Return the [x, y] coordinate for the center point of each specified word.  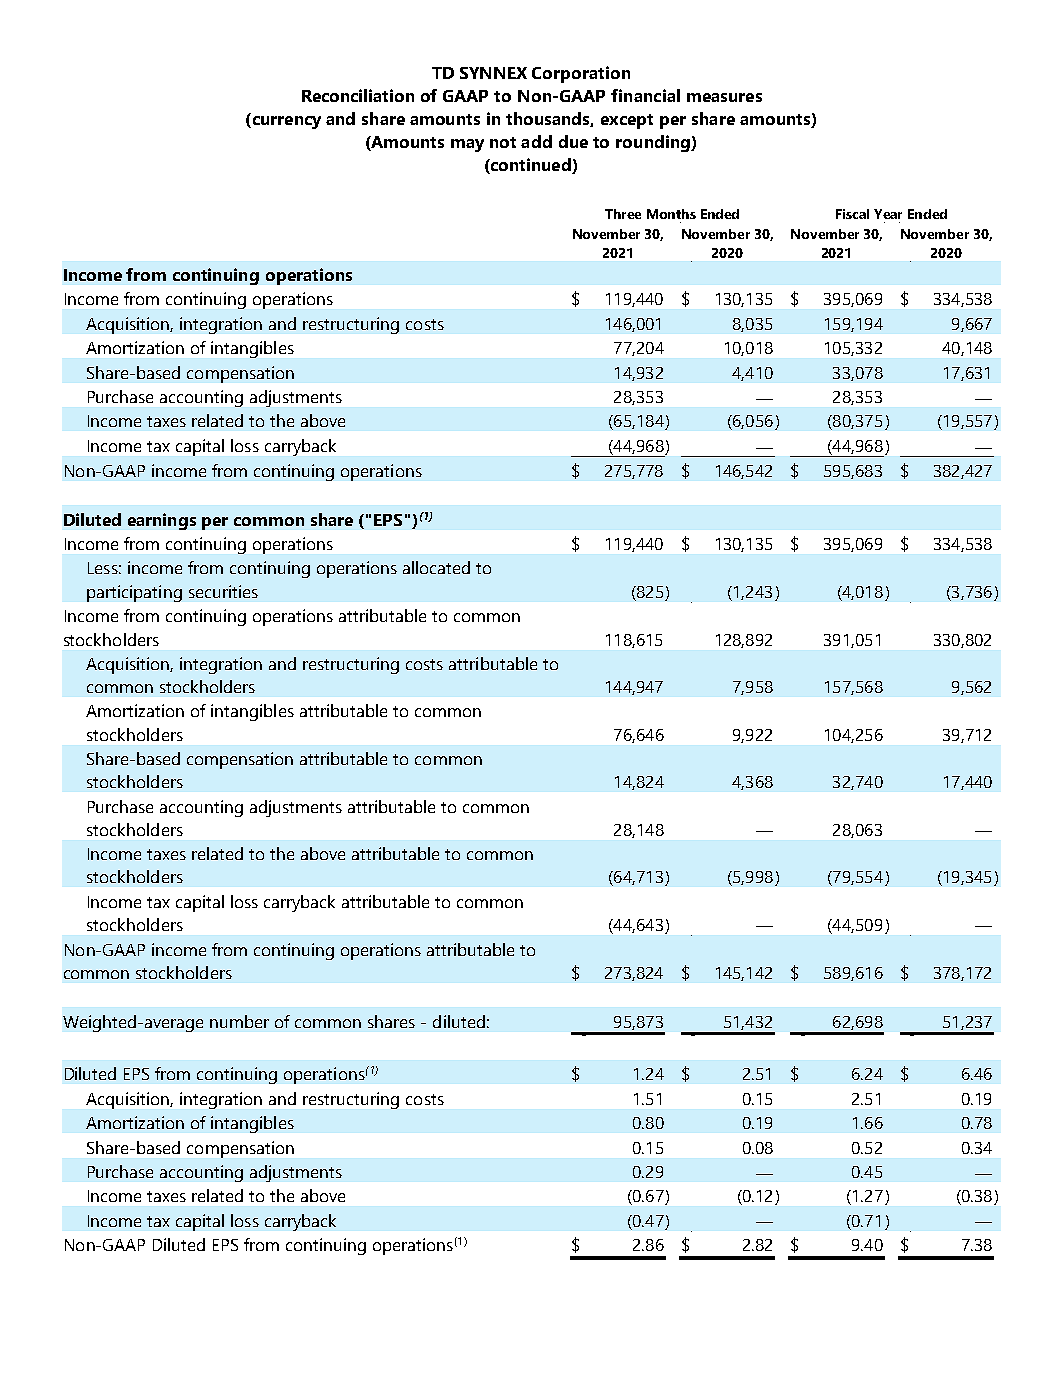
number [239, 1021]
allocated [436, 567]
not [503, 142]
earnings [162, 521]
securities [223, 591]
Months [671, 214]
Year [888, 214]
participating [134, 593]
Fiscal [852, 214]
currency [285, 122]
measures [724, 97]
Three [623, 214]
